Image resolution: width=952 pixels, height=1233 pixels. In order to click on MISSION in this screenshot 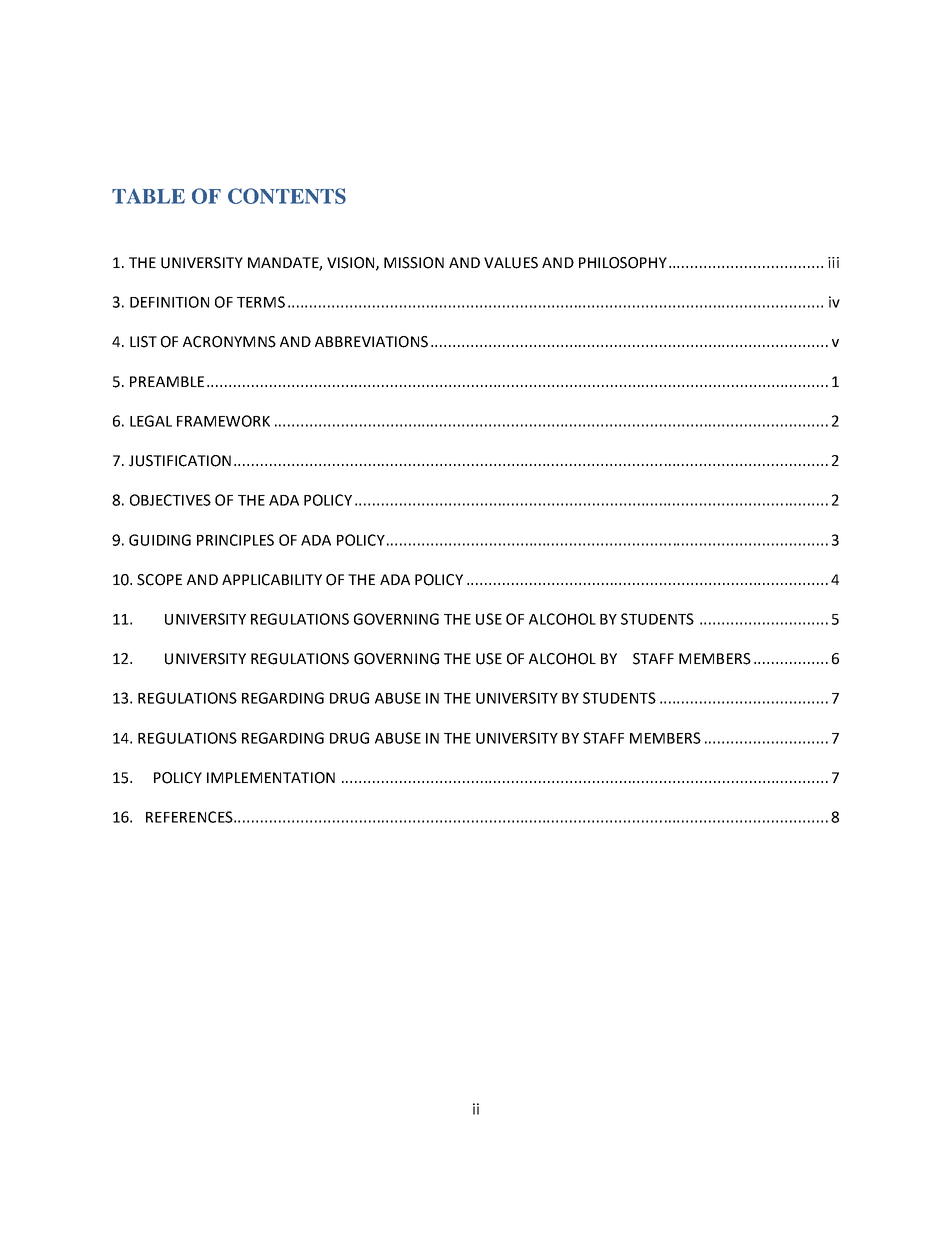, I will do `click(414, 263)`.
